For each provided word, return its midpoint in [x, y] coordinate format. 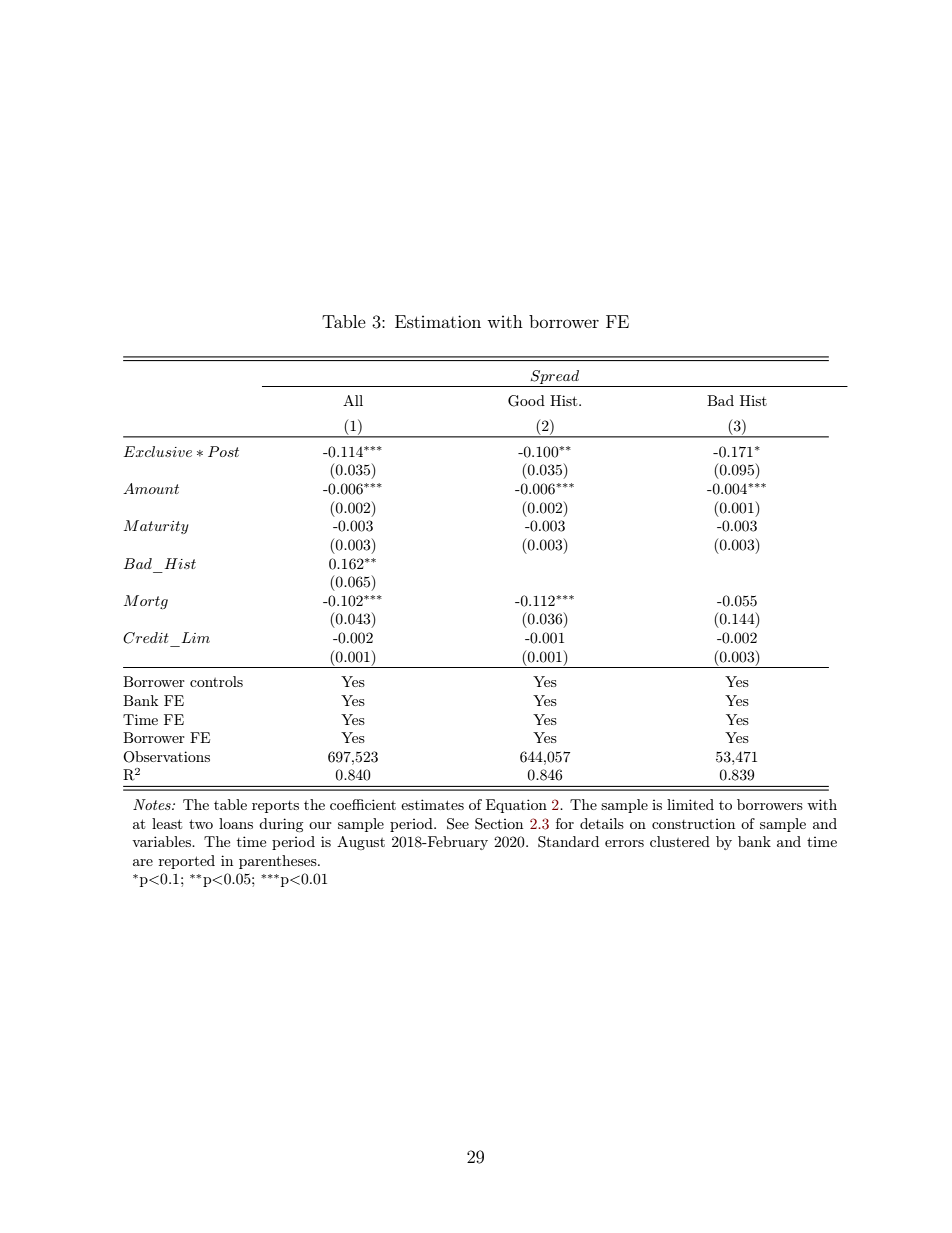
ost [229, 452]
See [458, 824]
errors [624, 843]
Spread [555, 377]
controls [216, 681]
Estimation [438, 321]
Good [526, 401]
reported [187, 862]
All [353, 400]
